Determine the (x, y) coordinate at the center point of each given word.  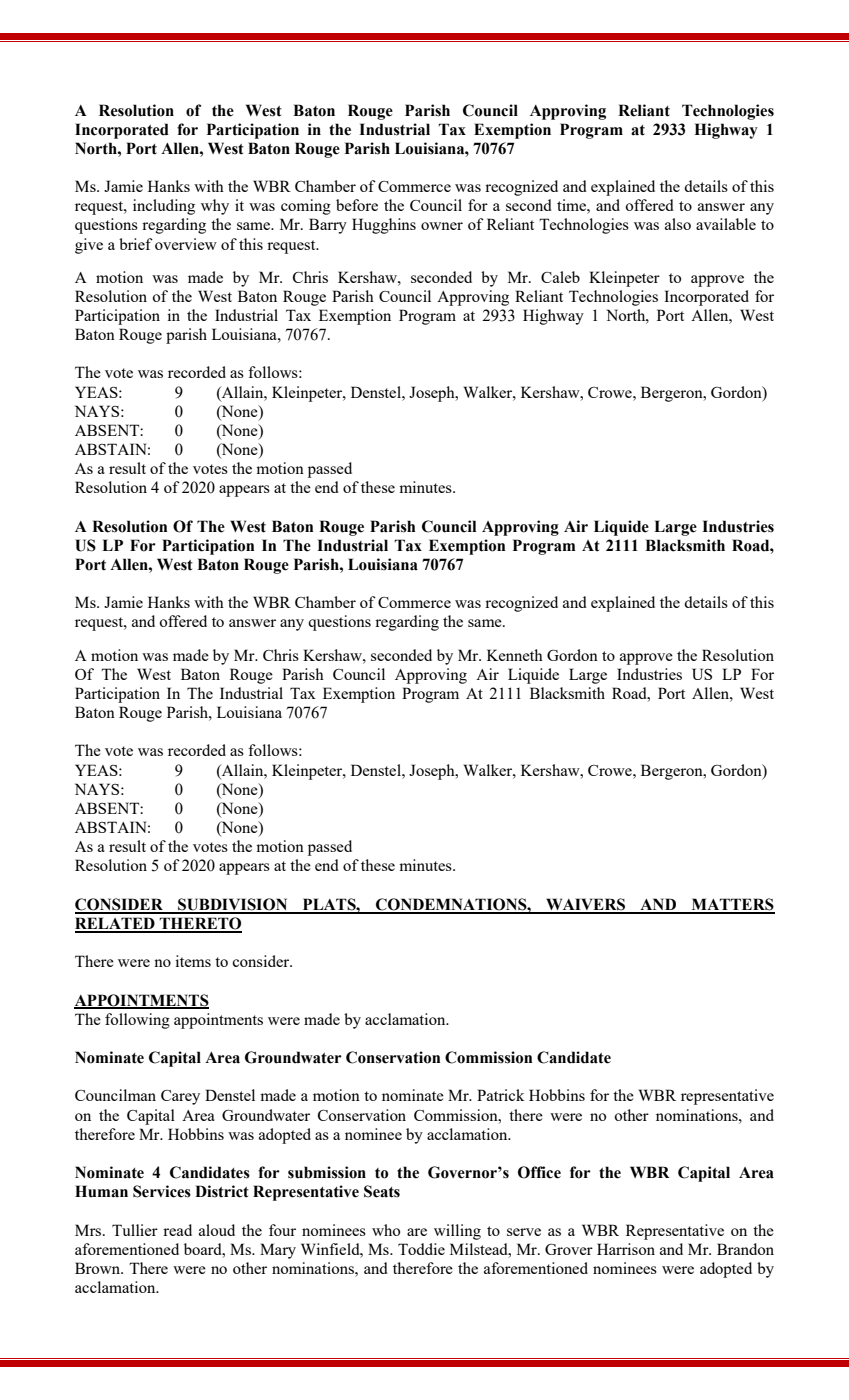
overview (186, 244)
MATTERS (732, 905)
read (177, 1230)
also (678, 224)
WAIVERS (585, 905)
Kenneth (515, 655)
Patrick (500, 1095)
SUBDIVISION (233, 905)
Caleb (560, 277)
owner (442, 226)
